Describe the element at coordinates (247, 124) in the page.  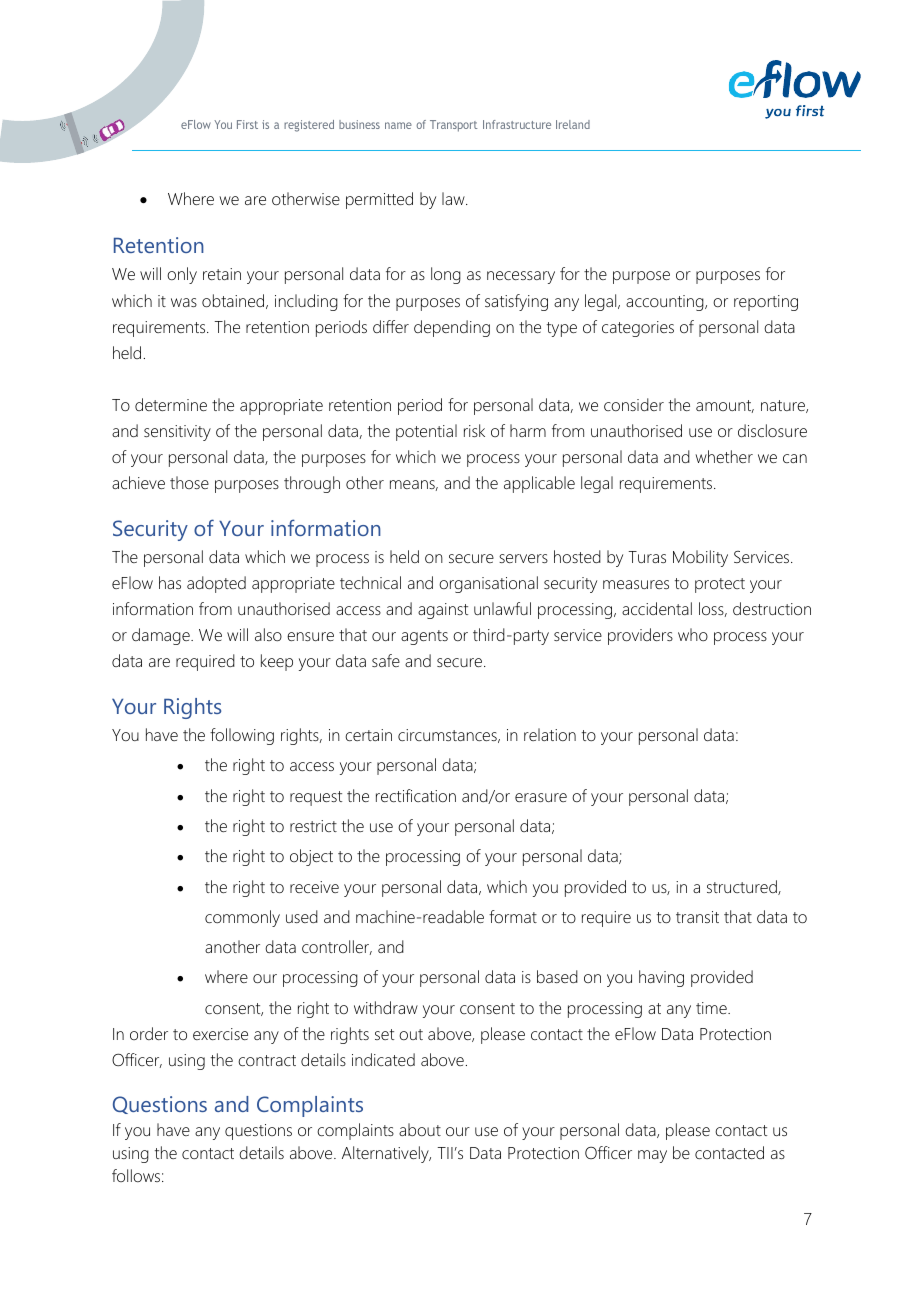
I see `First` at that location.
